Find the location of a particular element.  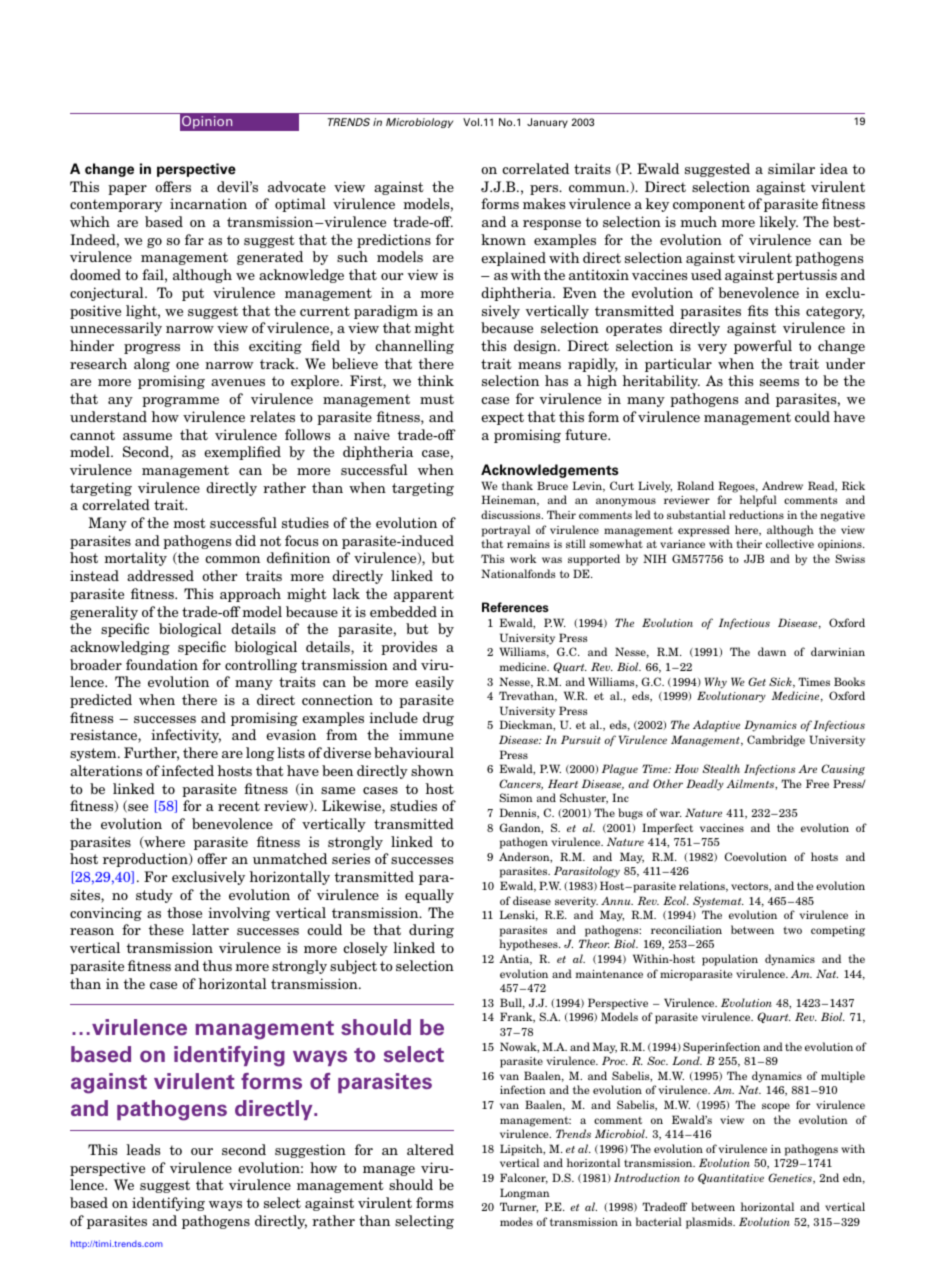

those is located at coordinates (184, 912).
